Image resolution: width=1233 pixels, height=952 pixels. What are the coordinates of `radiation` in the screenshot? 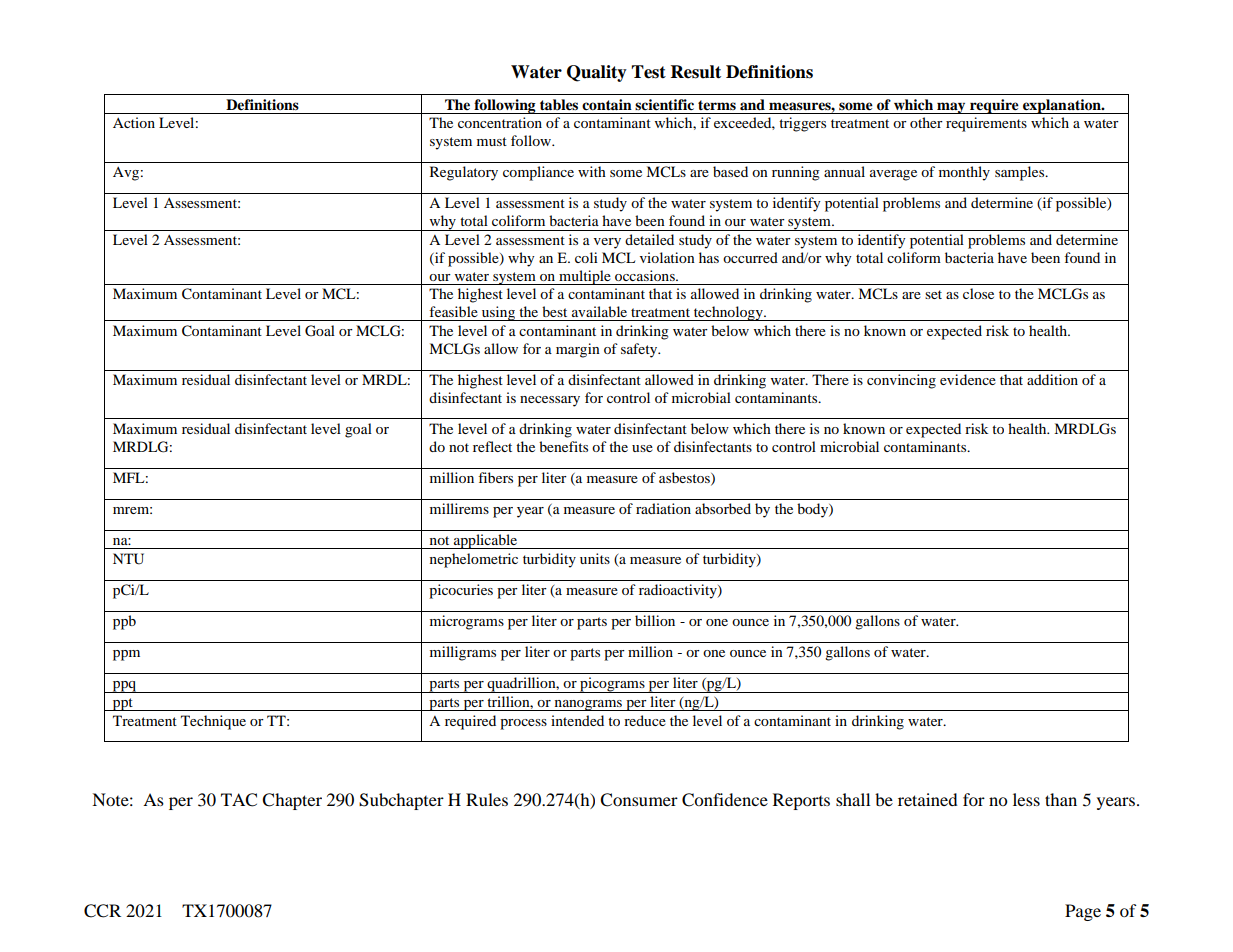 It's located at (663, 508).
